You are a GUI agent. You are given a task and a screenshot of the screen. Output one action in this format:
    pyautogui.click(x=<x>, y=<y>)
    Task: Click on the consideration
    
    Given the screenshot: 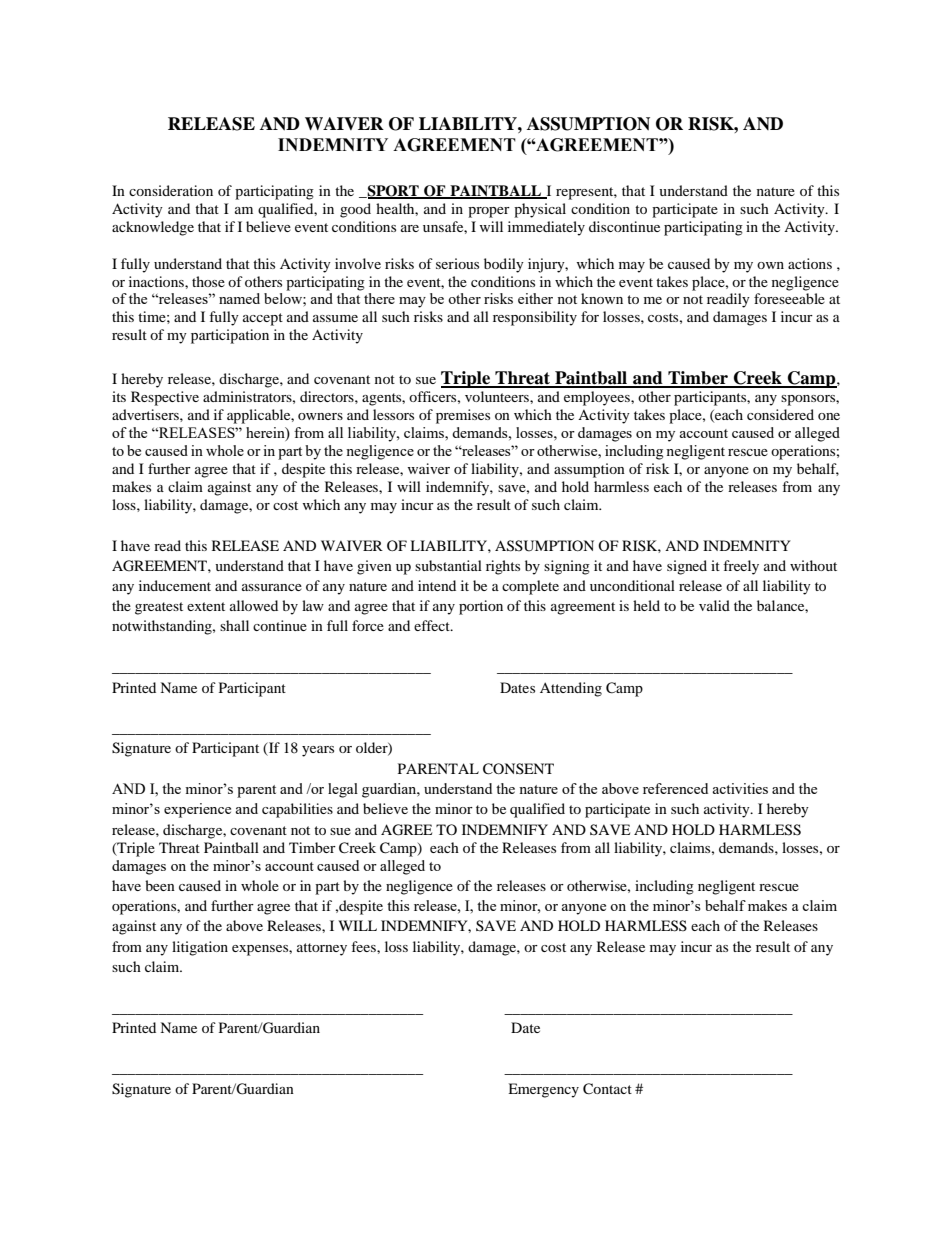 What is the action you would take?
    pyautogui.click(x=171, y=190)
